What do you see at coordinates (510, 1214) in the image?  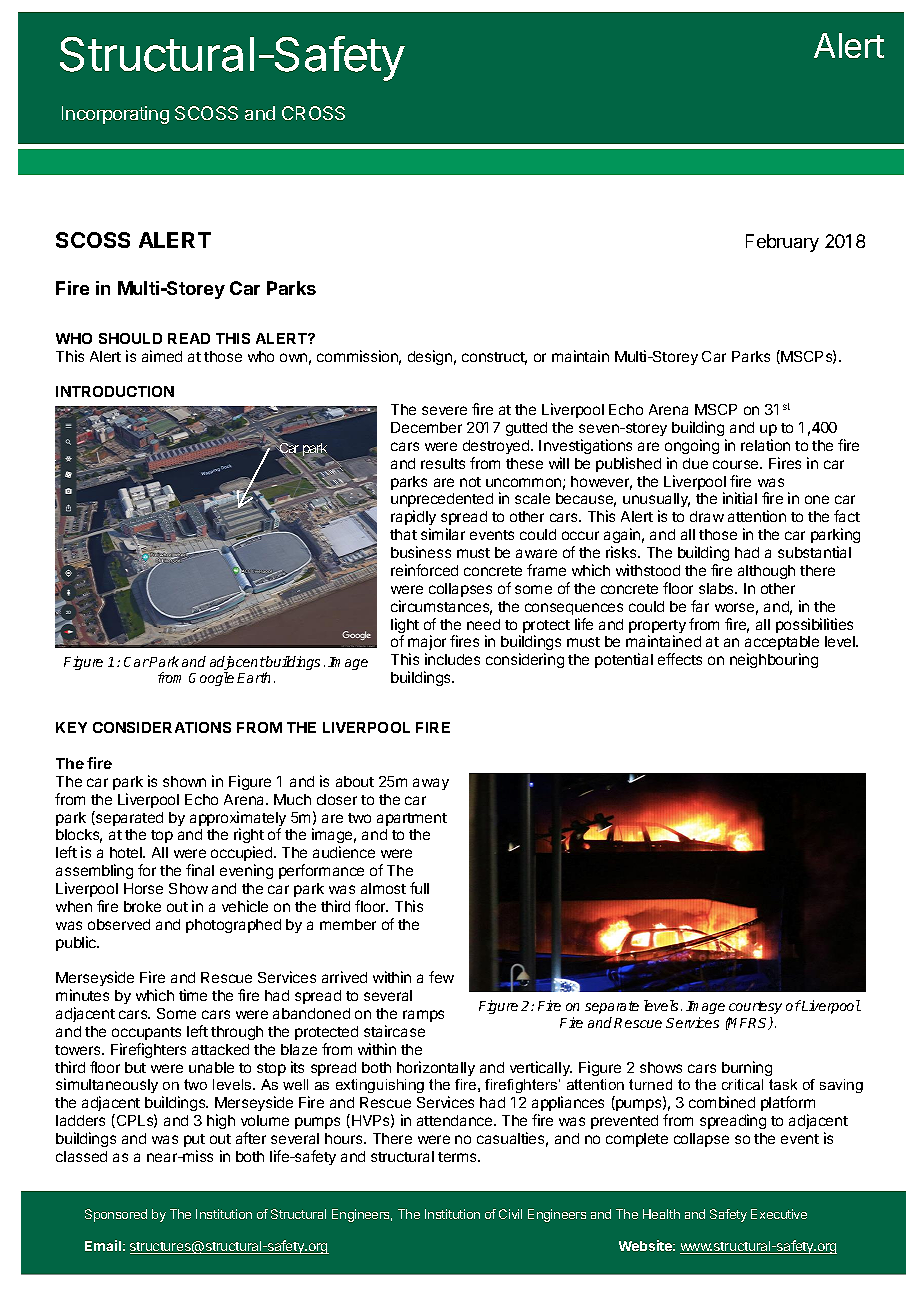 I see `Civil` at bounding box center [510, 1214].
